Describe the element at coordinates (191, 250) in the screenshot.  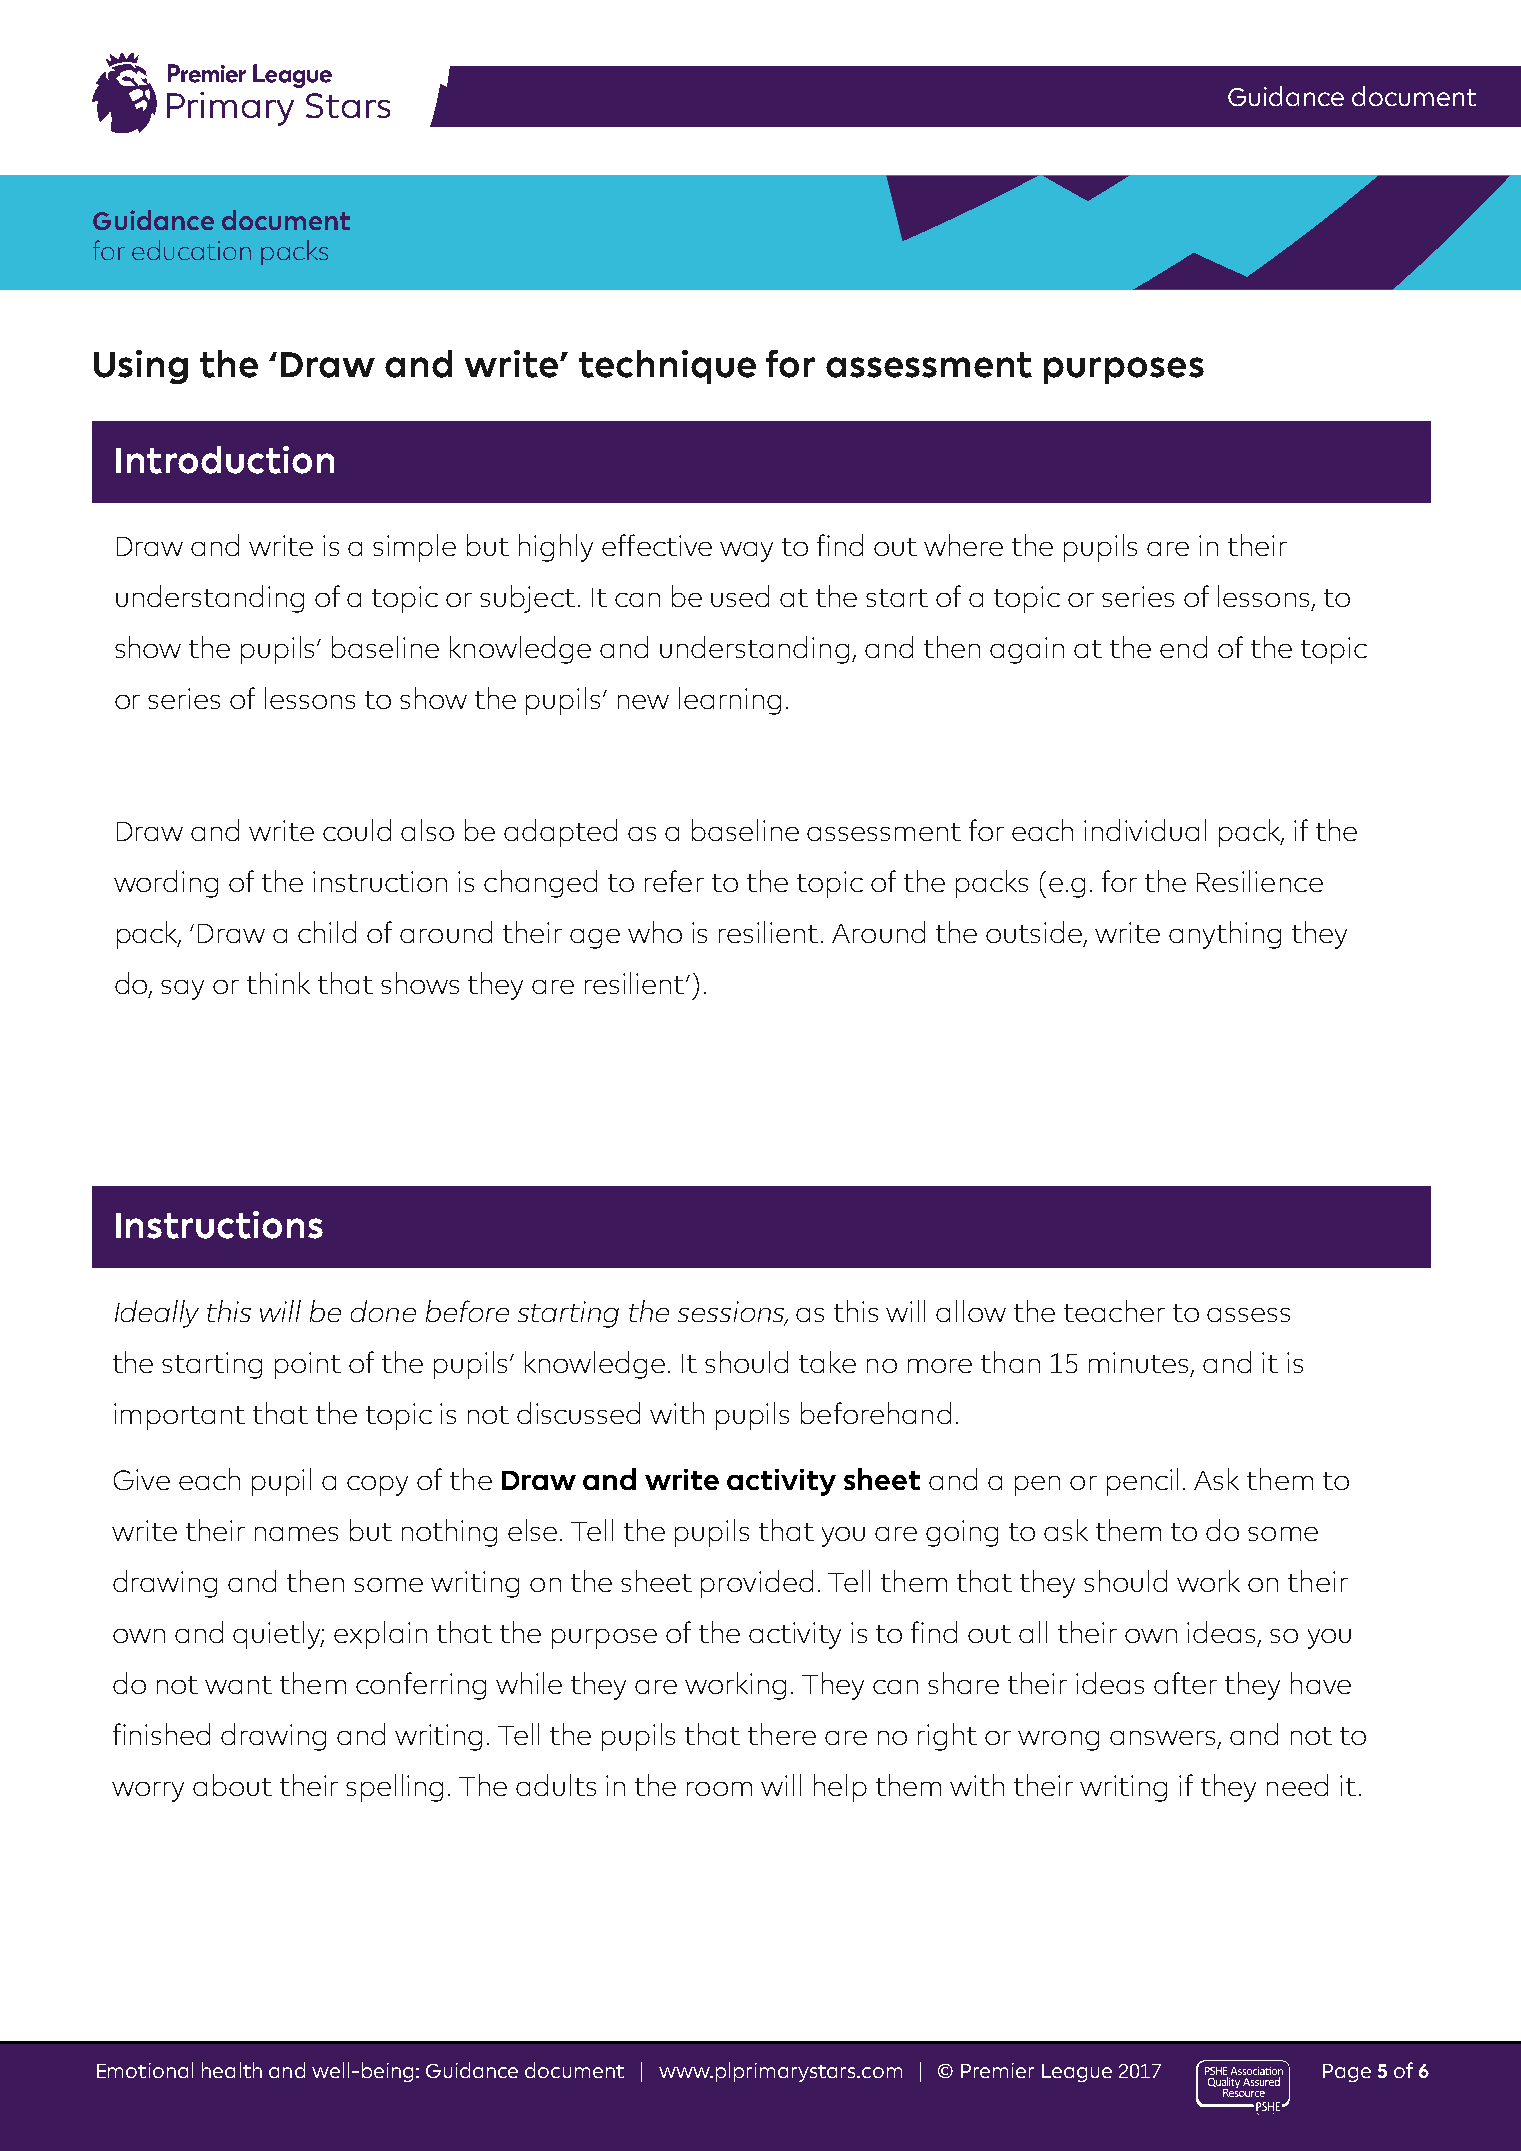
I see `education` at that location.
